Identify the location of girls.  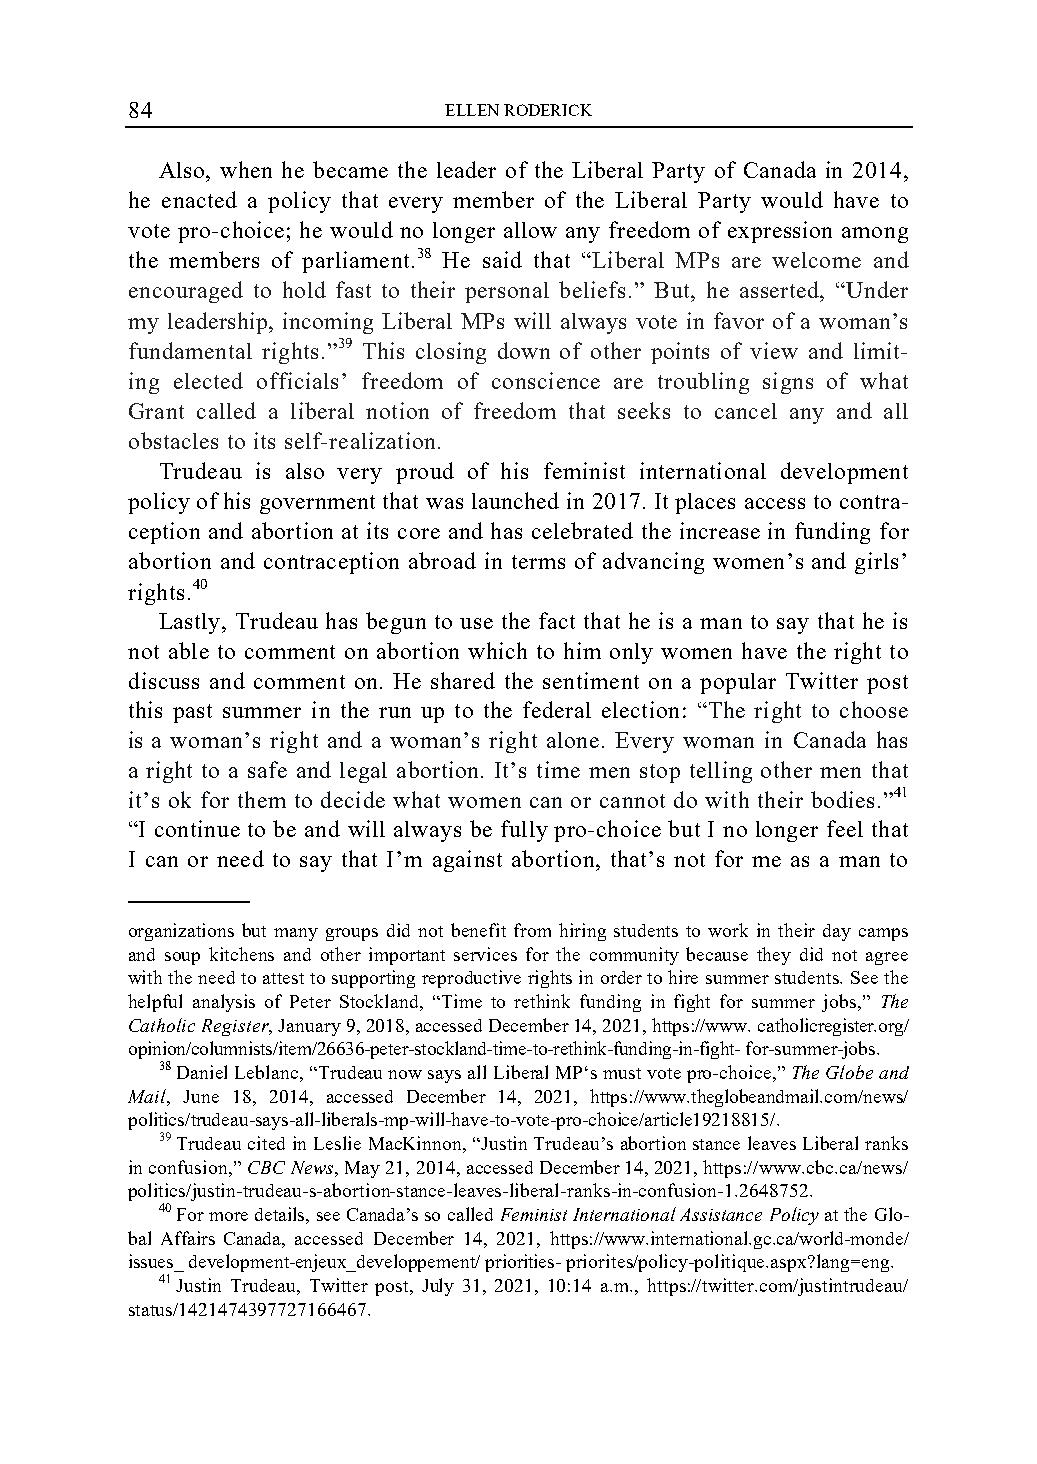
(876, 563).
